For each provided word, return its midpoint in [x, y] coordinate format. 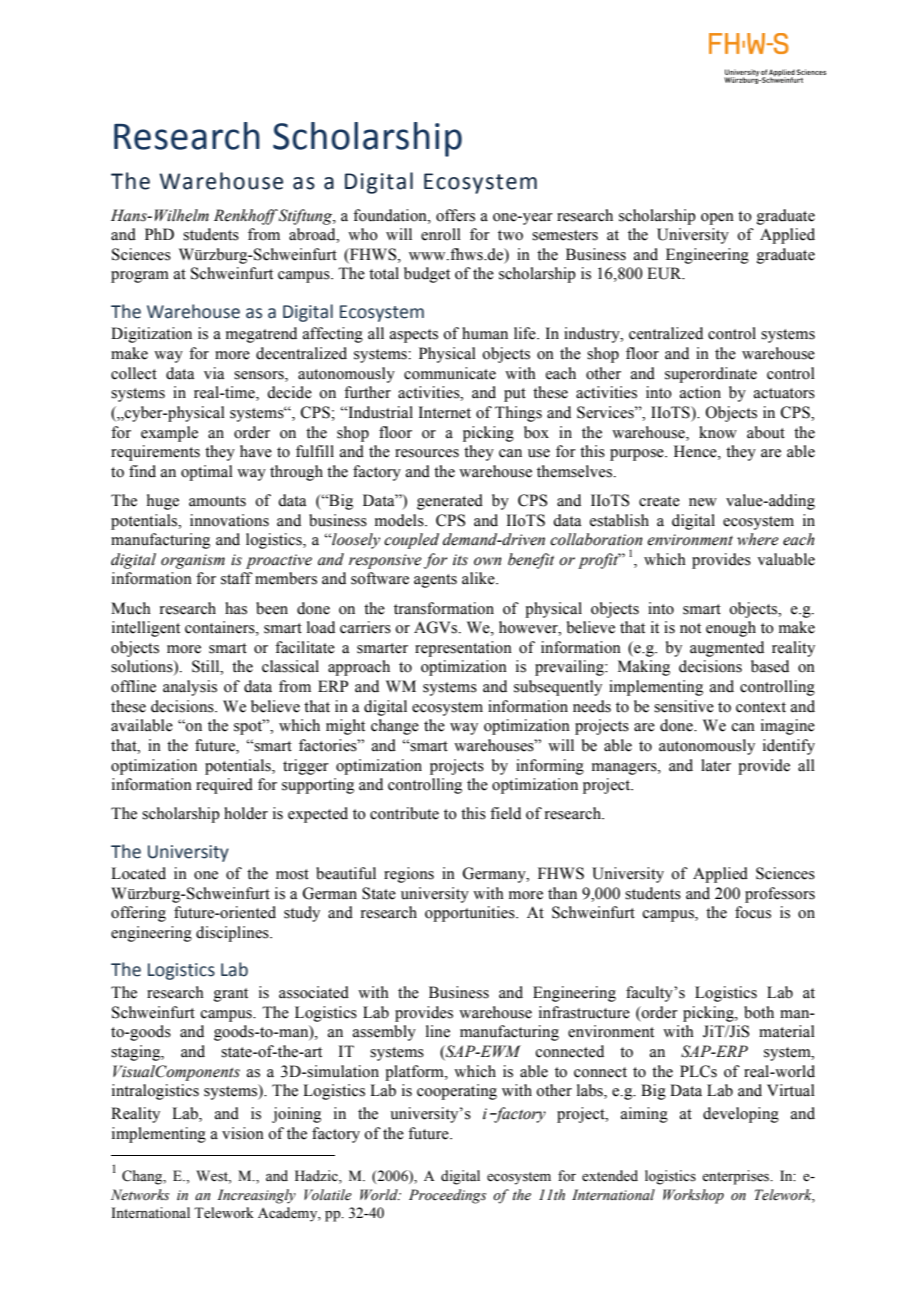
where [758, 539]
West [213, 1177]
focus [753, 912]
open [717, 219]
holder [246, 813]
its [460, 560]
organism [193, 561]
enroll [441, 234]
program [140, 277]
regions [409, 875]
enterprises [737, 1177]
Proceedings [447, 1196]
